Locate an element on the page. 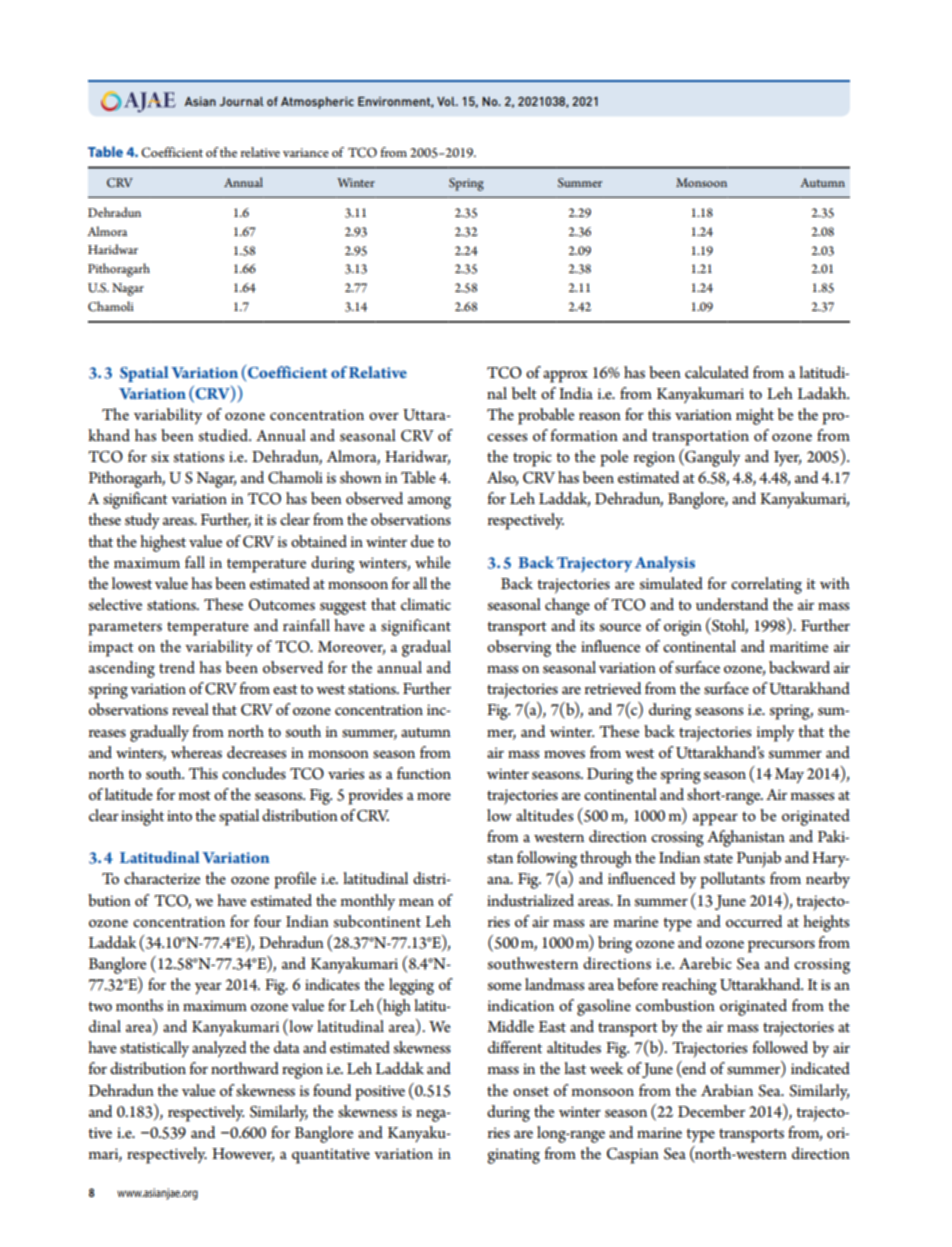 The width and height of the image is (952, 1247). approx is located at coordinates (565, 377).
